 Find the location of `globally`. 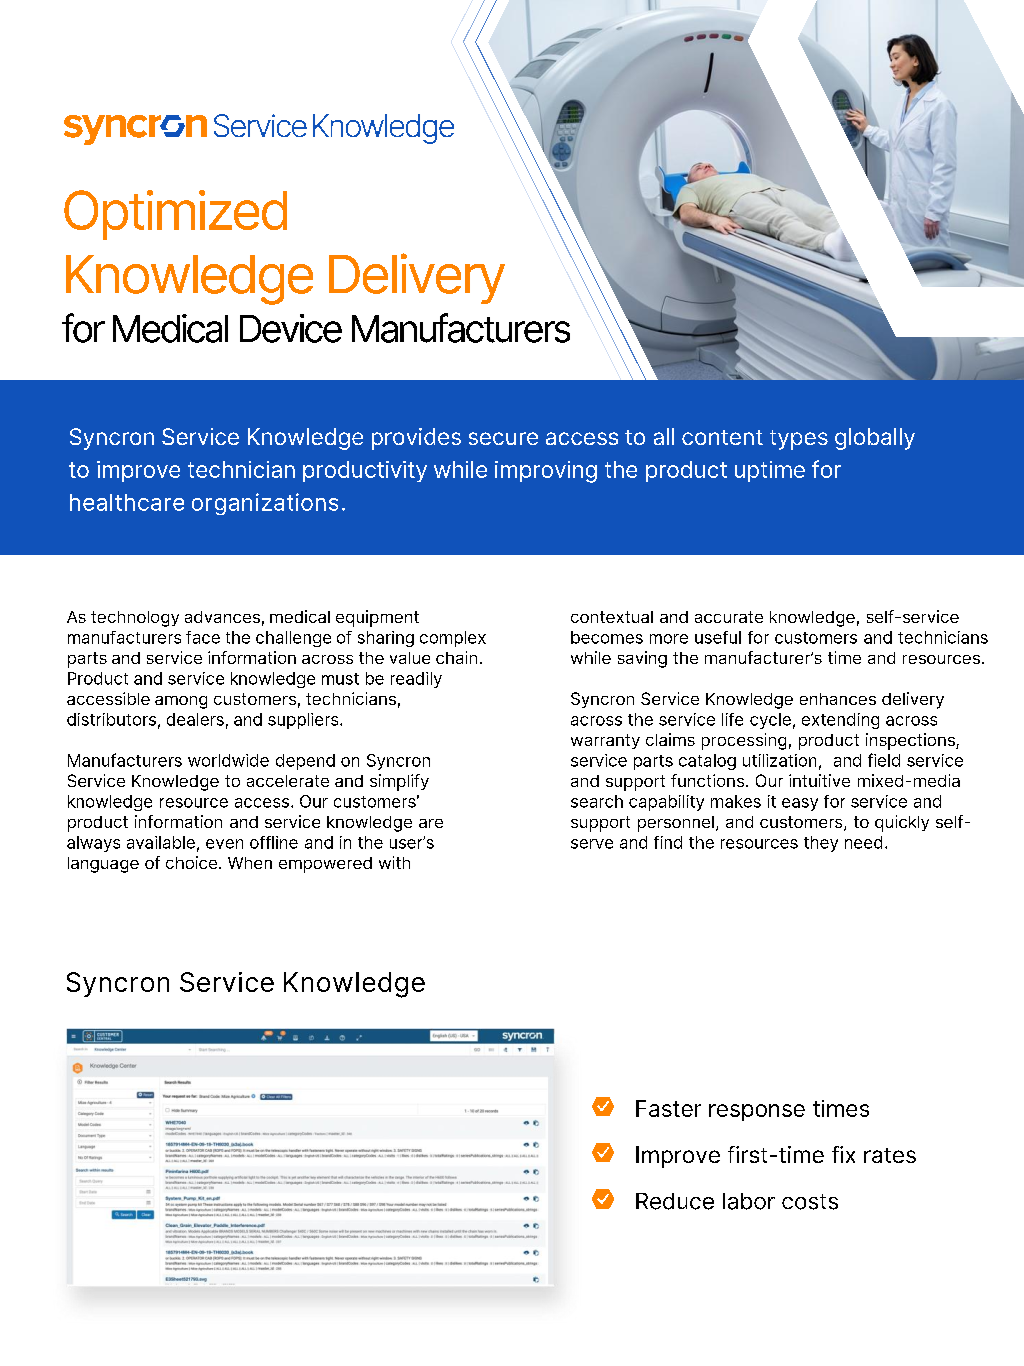

globally is located at coordinates (875, 439).
